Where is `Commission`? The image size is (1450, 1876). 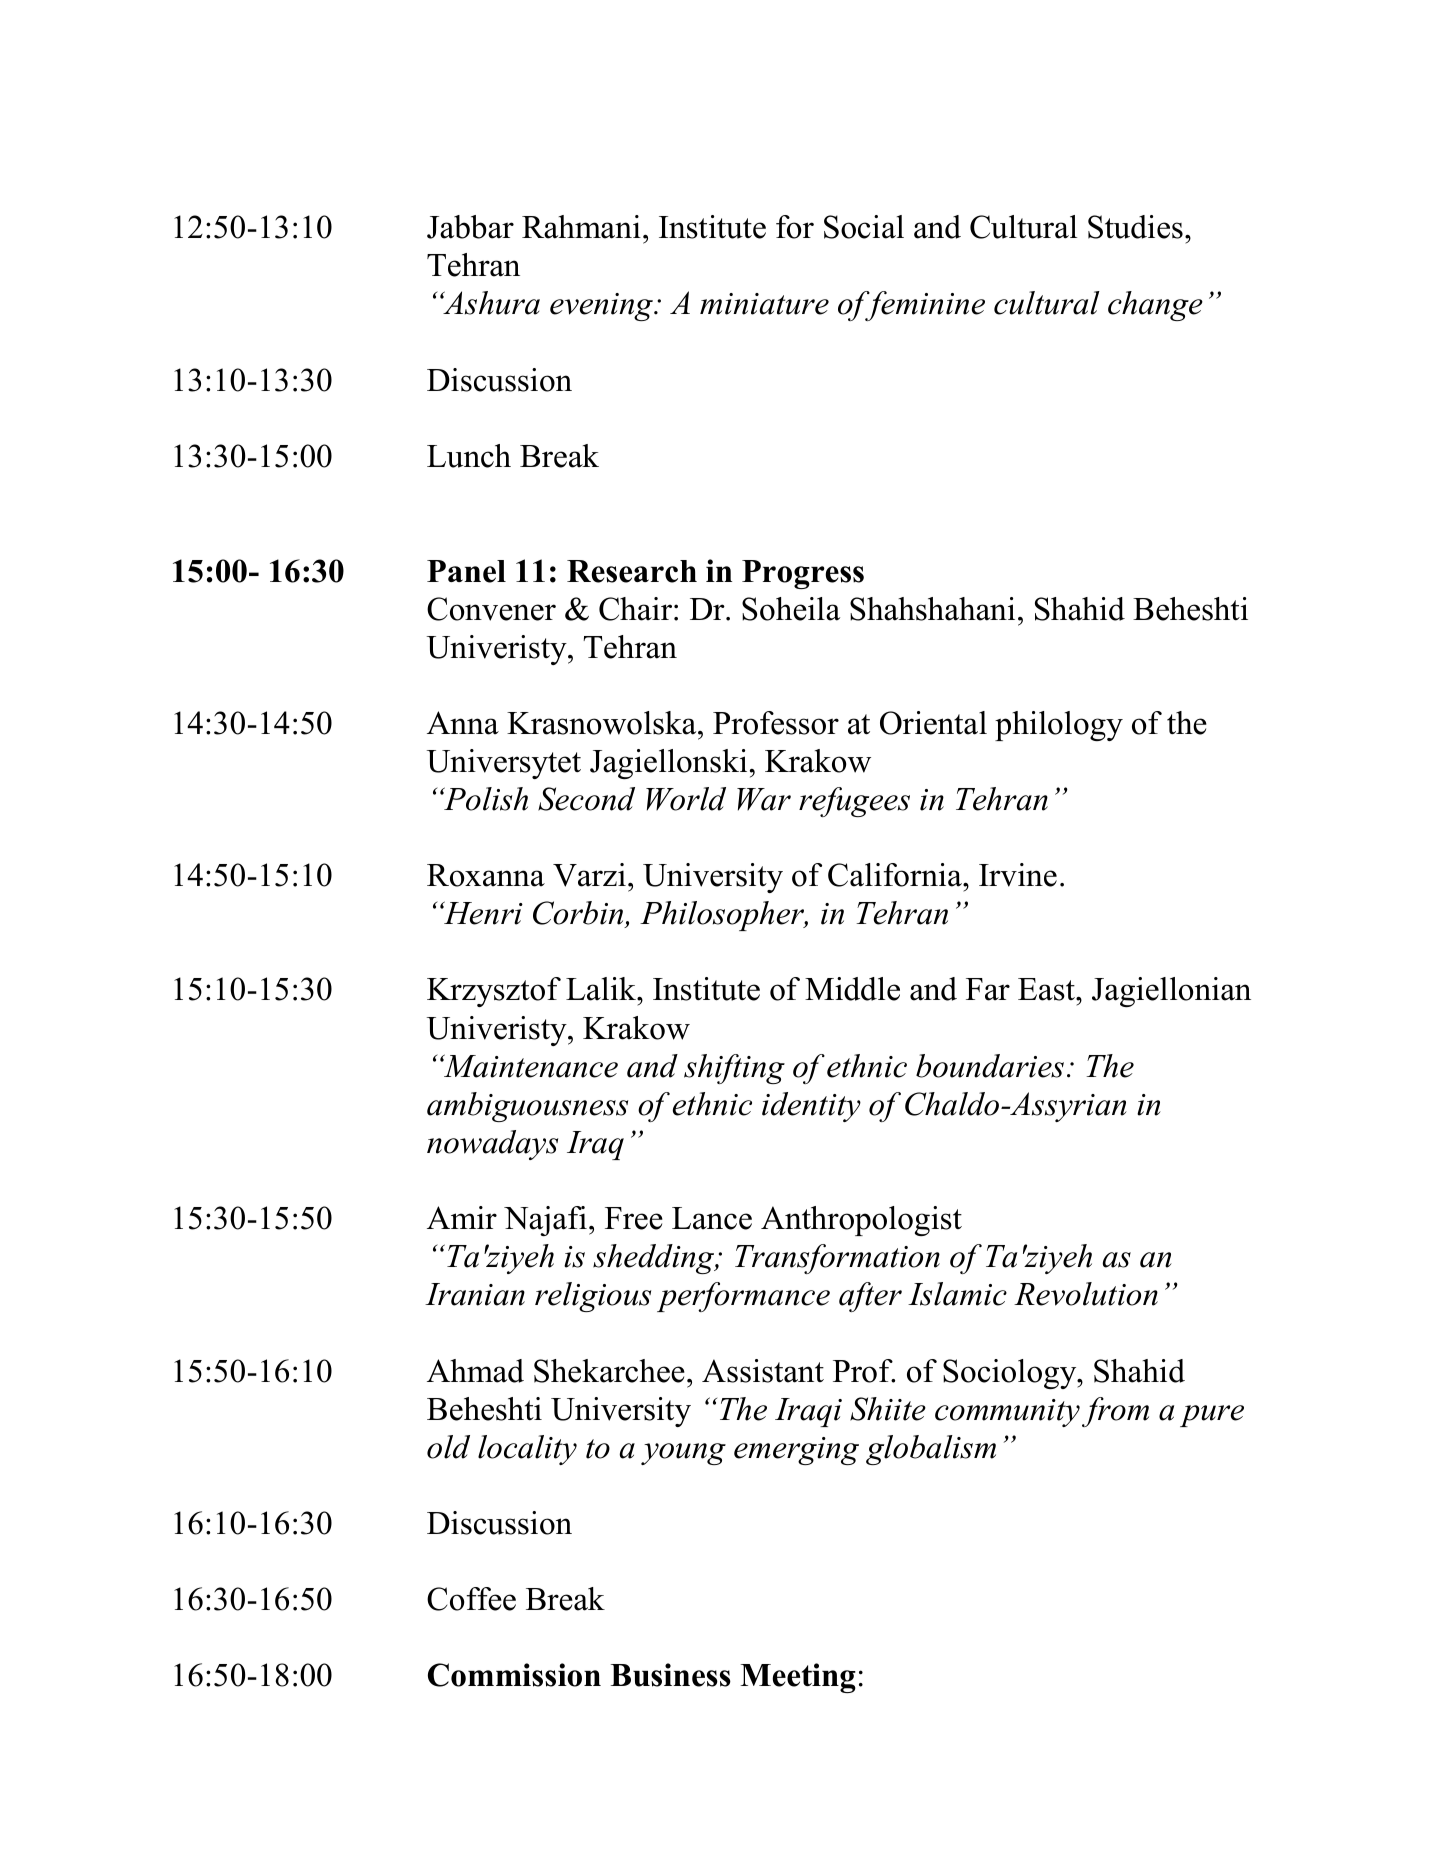 Commission is located at coordinates (514, 1675).
